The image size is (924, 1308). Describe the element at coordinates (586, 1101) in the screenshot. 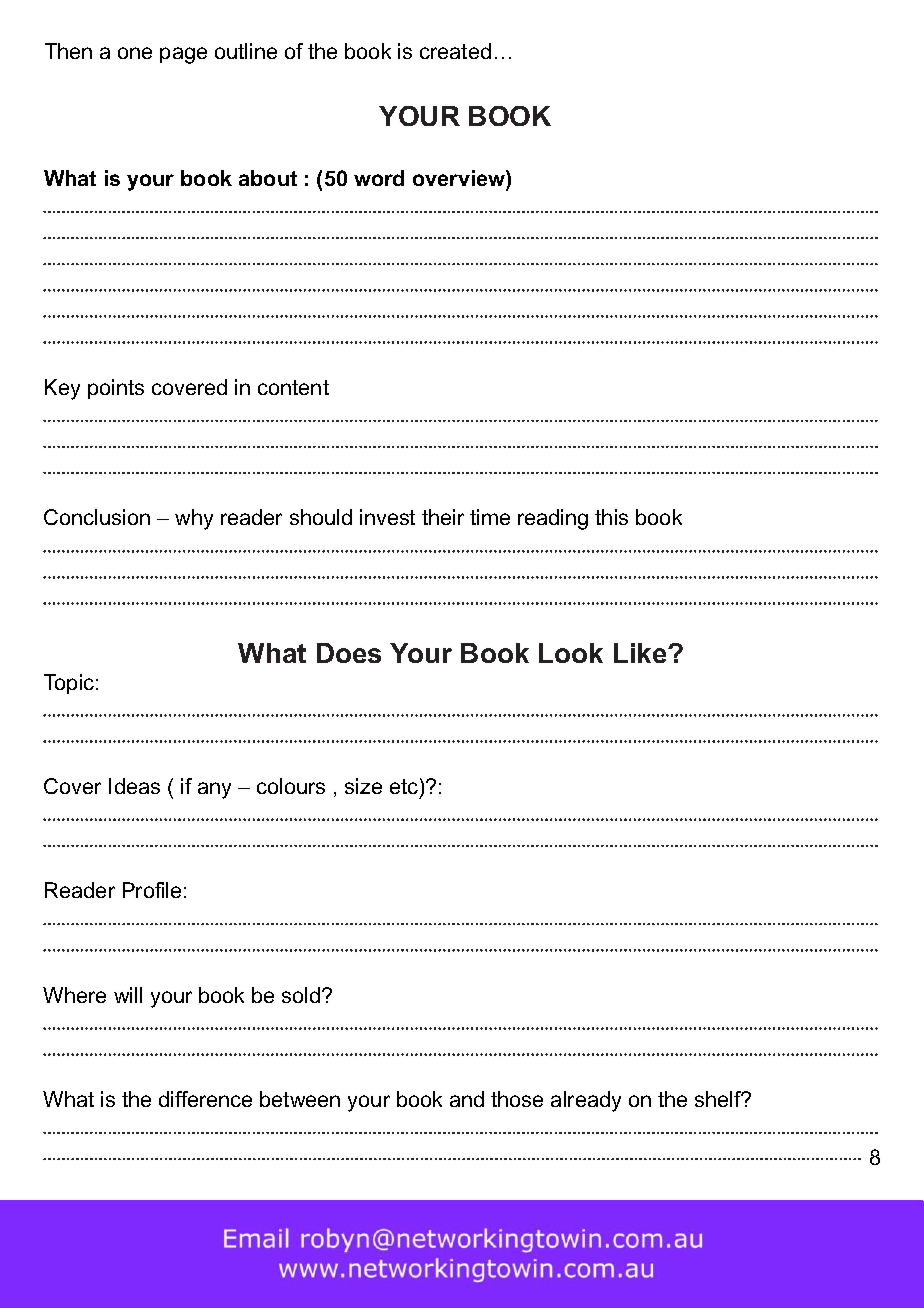

I see `already` at that location.
